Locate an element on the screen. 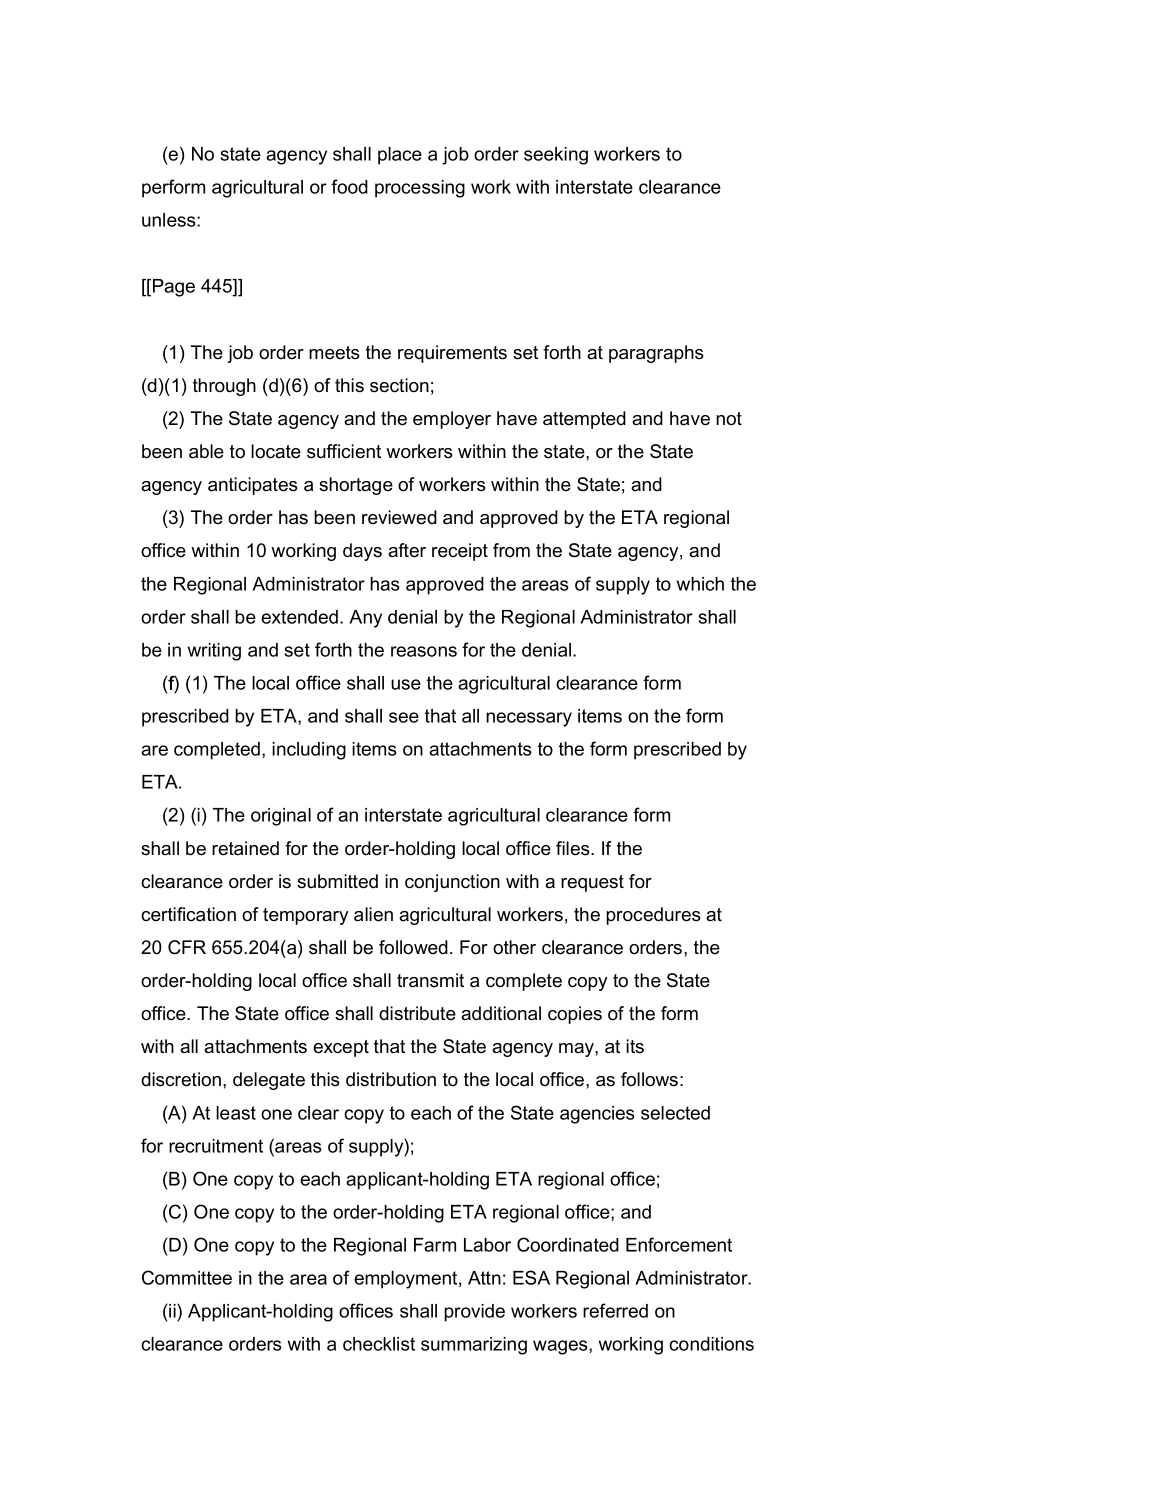 This screenshot has height=1503, width=1161. unless is located at coordinates (170, 220).
